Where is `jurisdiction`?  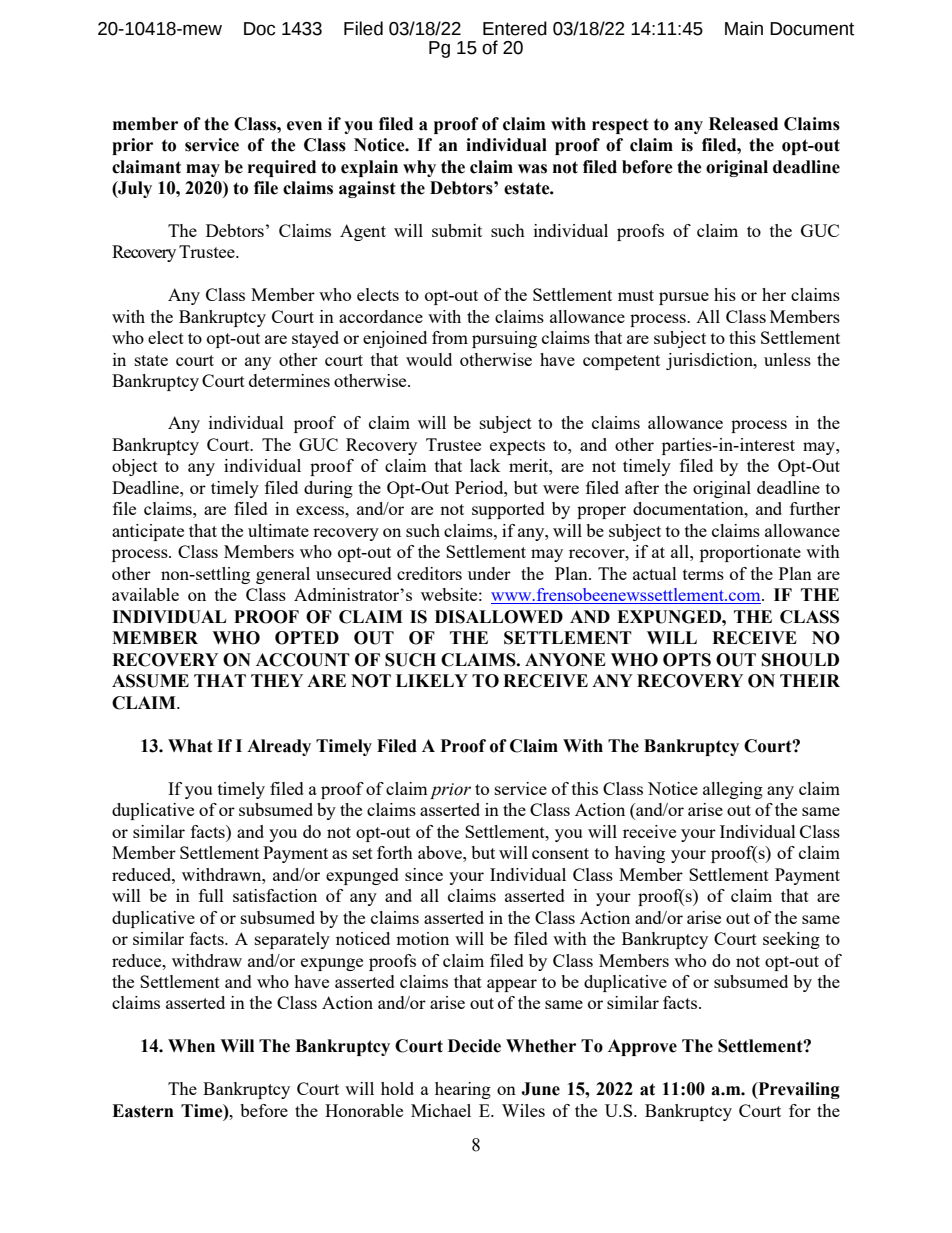 jurisdiction is located at coordinates (710, 361).
